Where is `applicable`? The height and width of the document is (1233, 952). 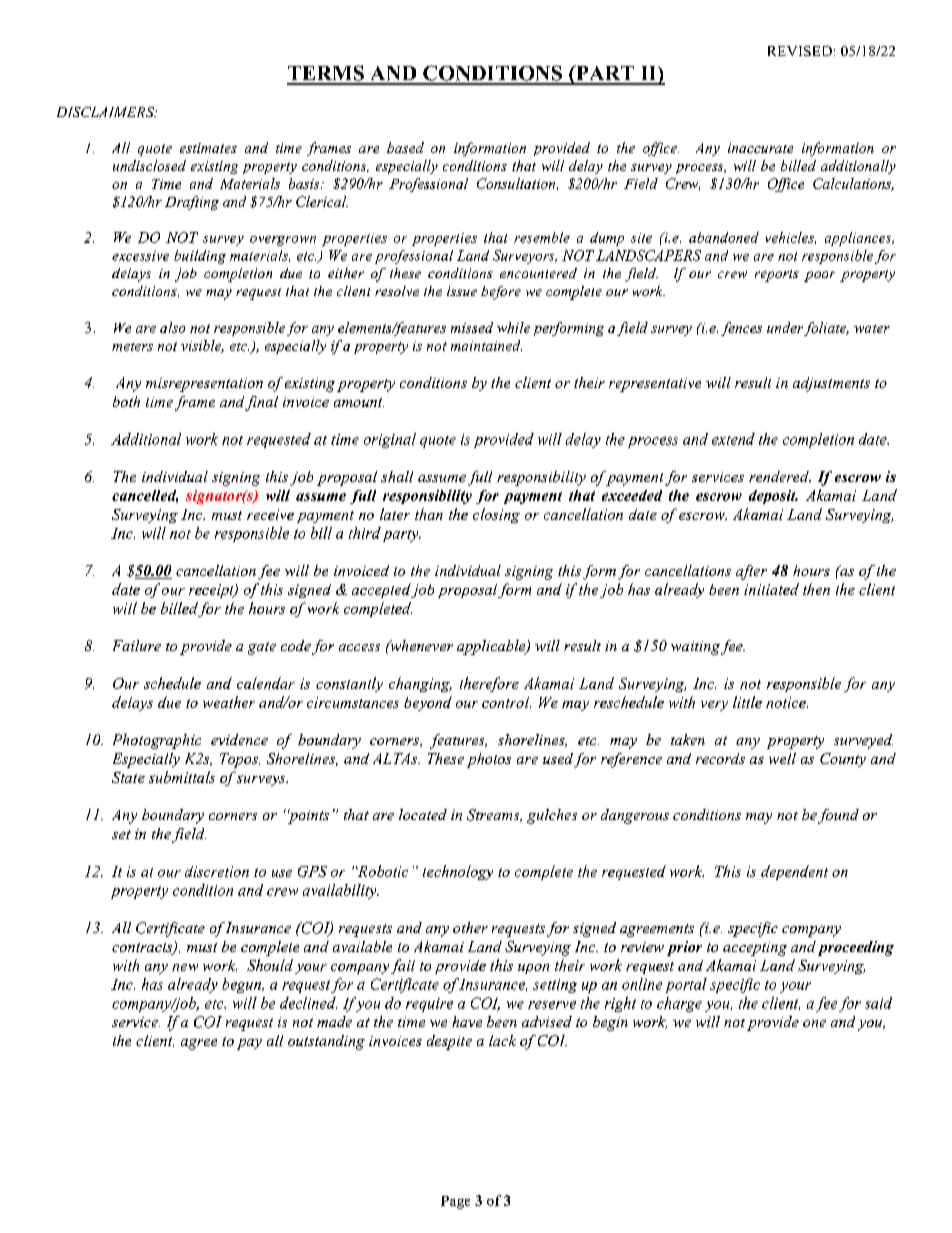 applicable is located at coordinates (492, 647).
